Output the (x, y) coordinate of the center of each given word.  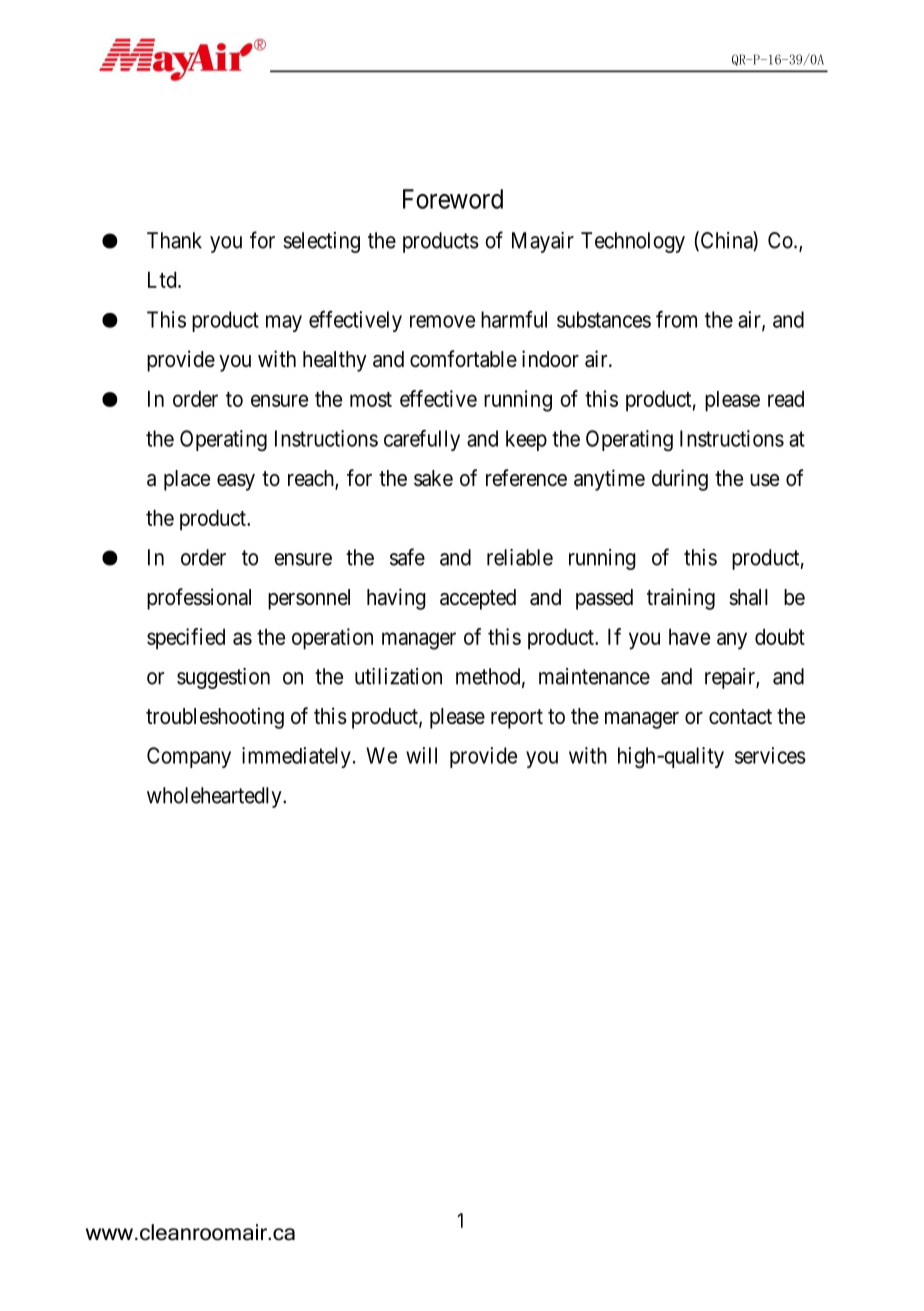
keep (526, 440)
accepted (478, 599)
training (681, 599)
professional (199, 599)
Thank (174, 240)
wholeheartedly (215, 797)
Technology (633, 242)
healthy (335, 361)
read (786, 399)
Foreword (453, 199)
